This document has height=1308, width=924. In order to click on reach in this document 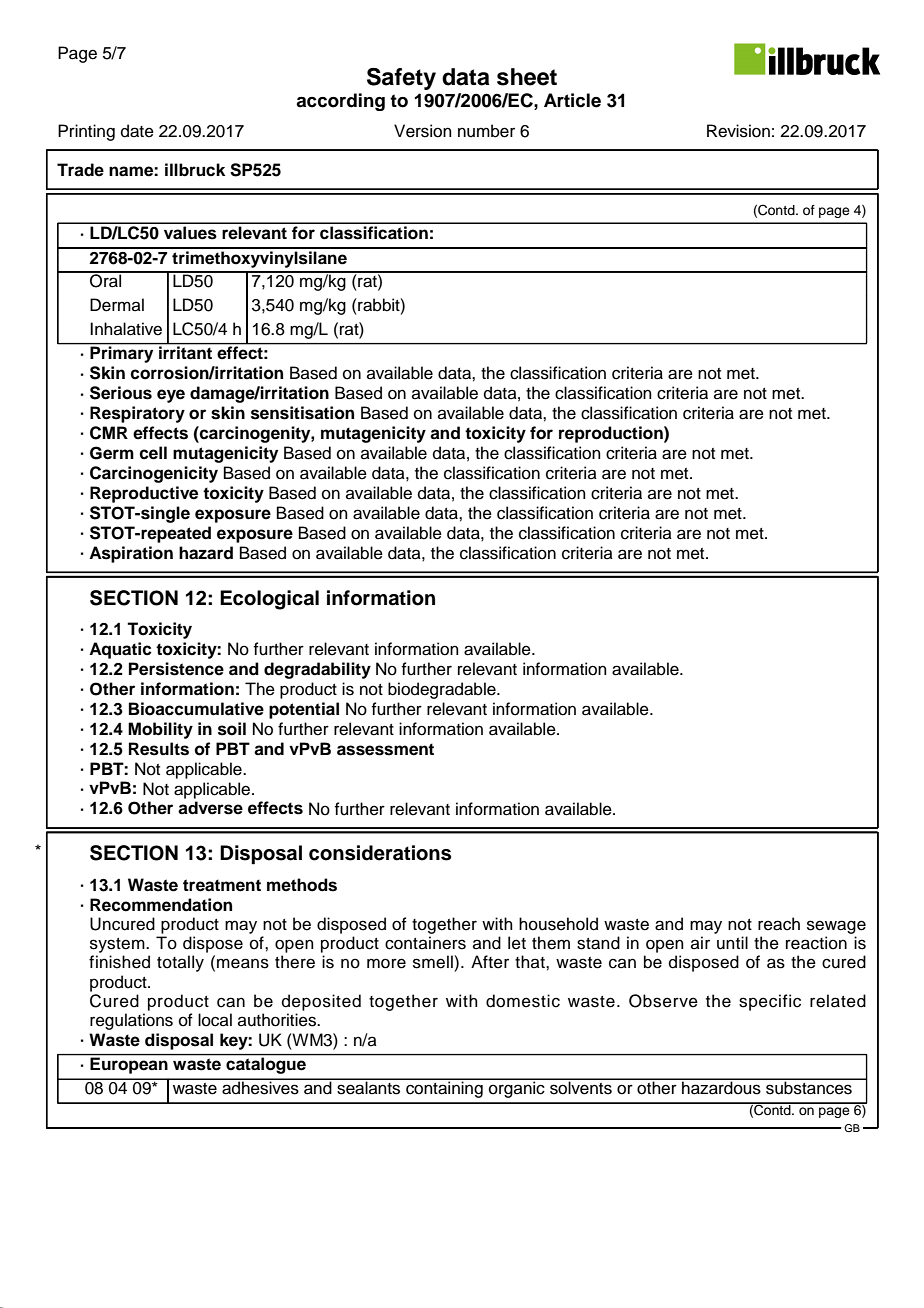, I will do `click(779, 924)`.
